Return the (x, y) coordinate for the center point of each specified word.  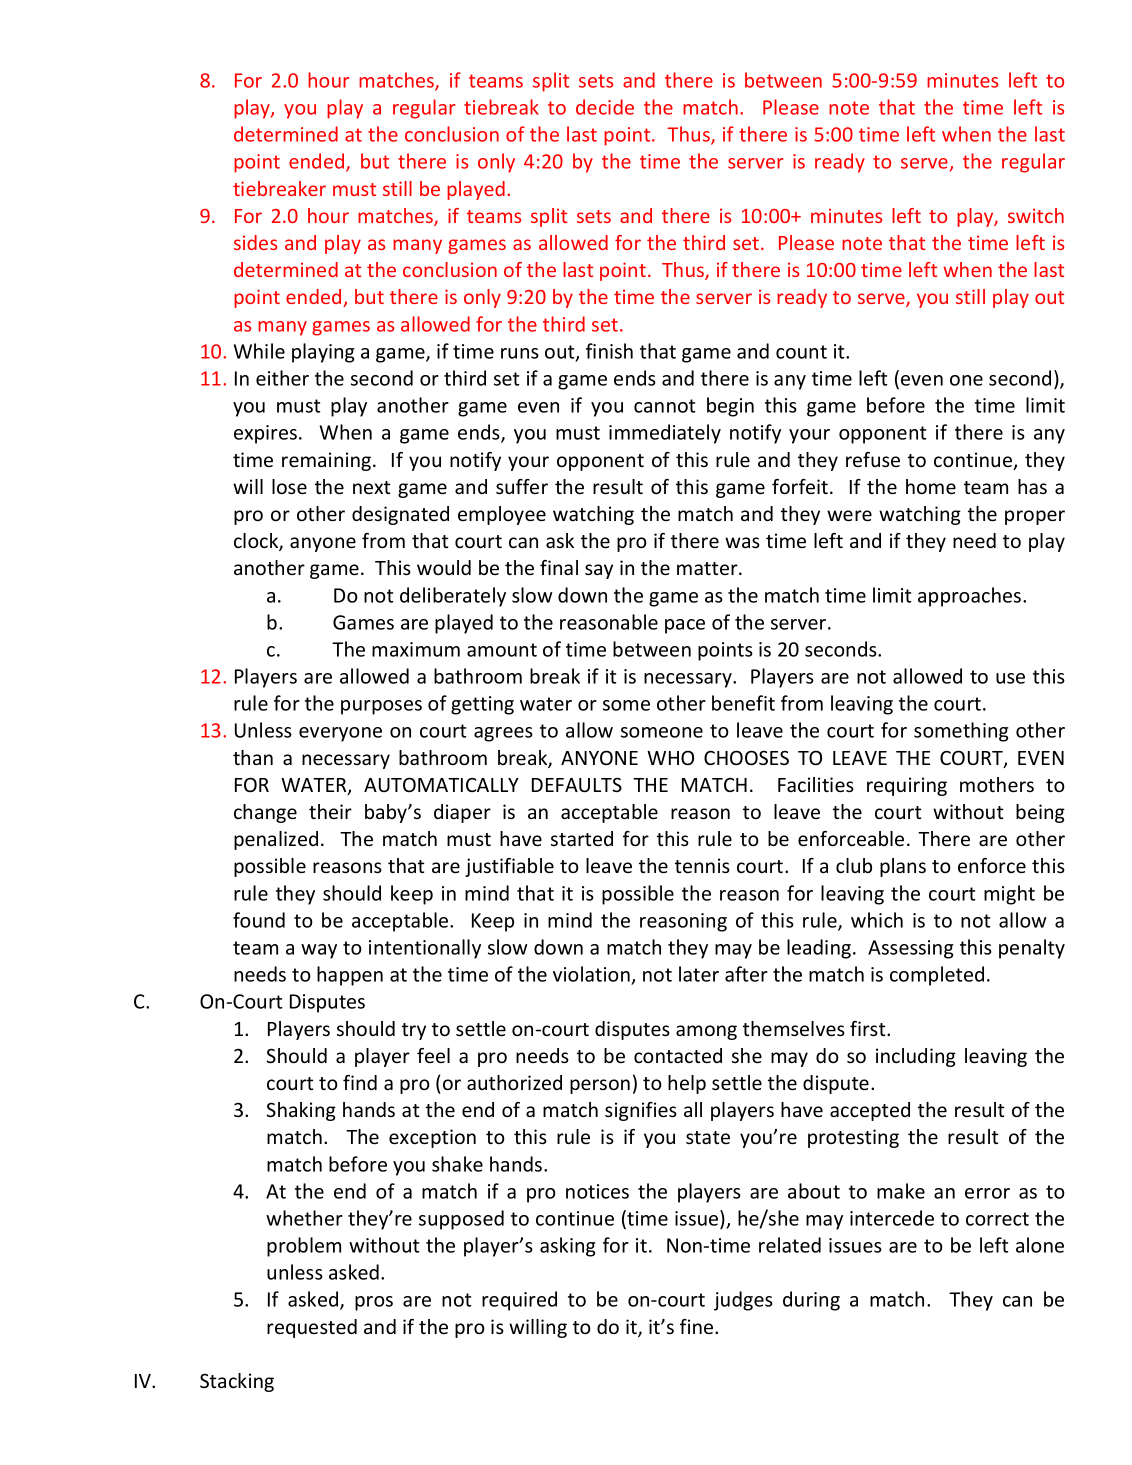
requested (312, 1328)
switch (1036, 215)
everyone (340, 734)
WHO (670, 757)
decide (605, 107)
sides (255, 242)
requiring (907, 786)
